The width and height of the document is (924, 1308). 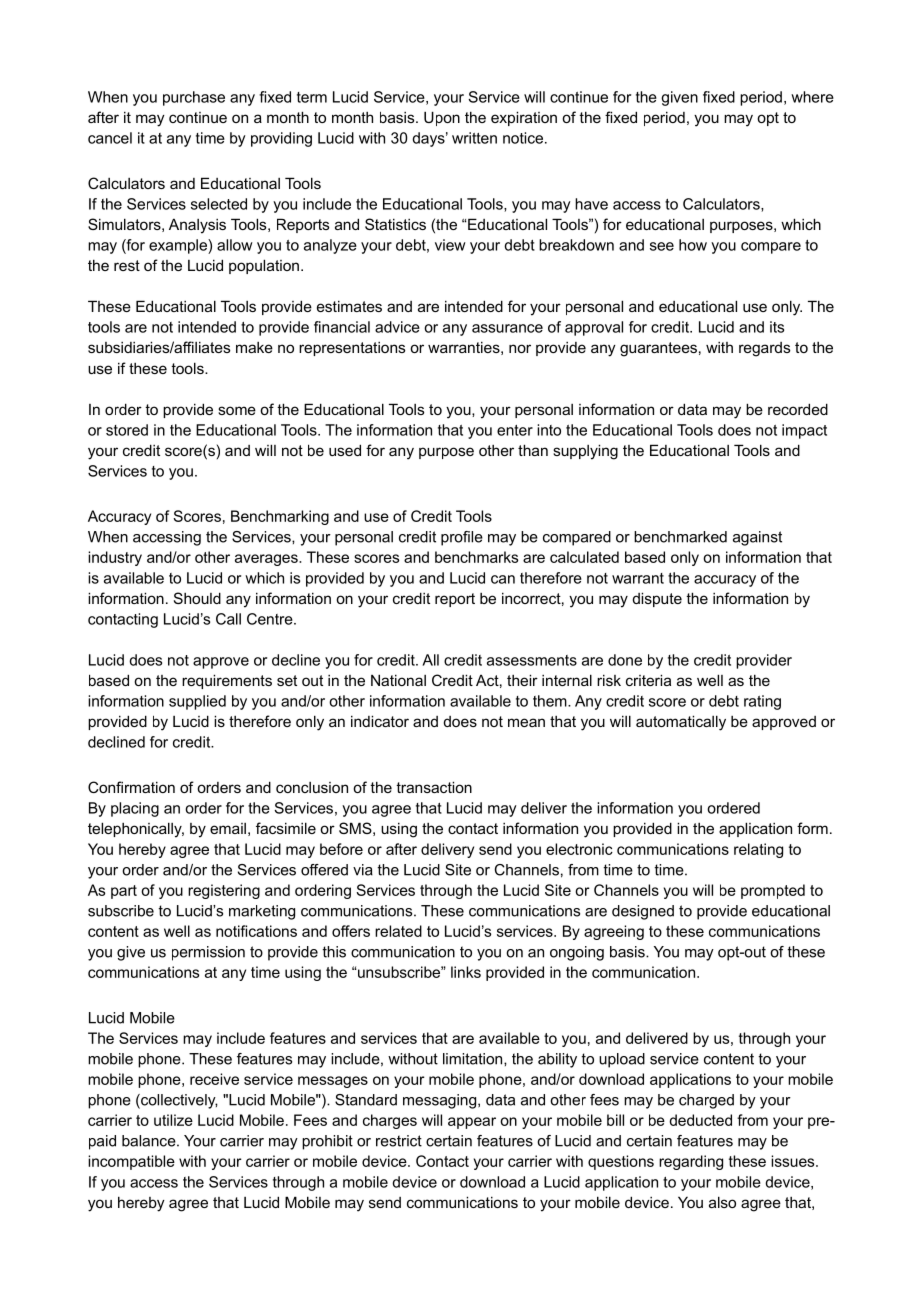 I want to click on purchase, so click(x=194, y=98).
